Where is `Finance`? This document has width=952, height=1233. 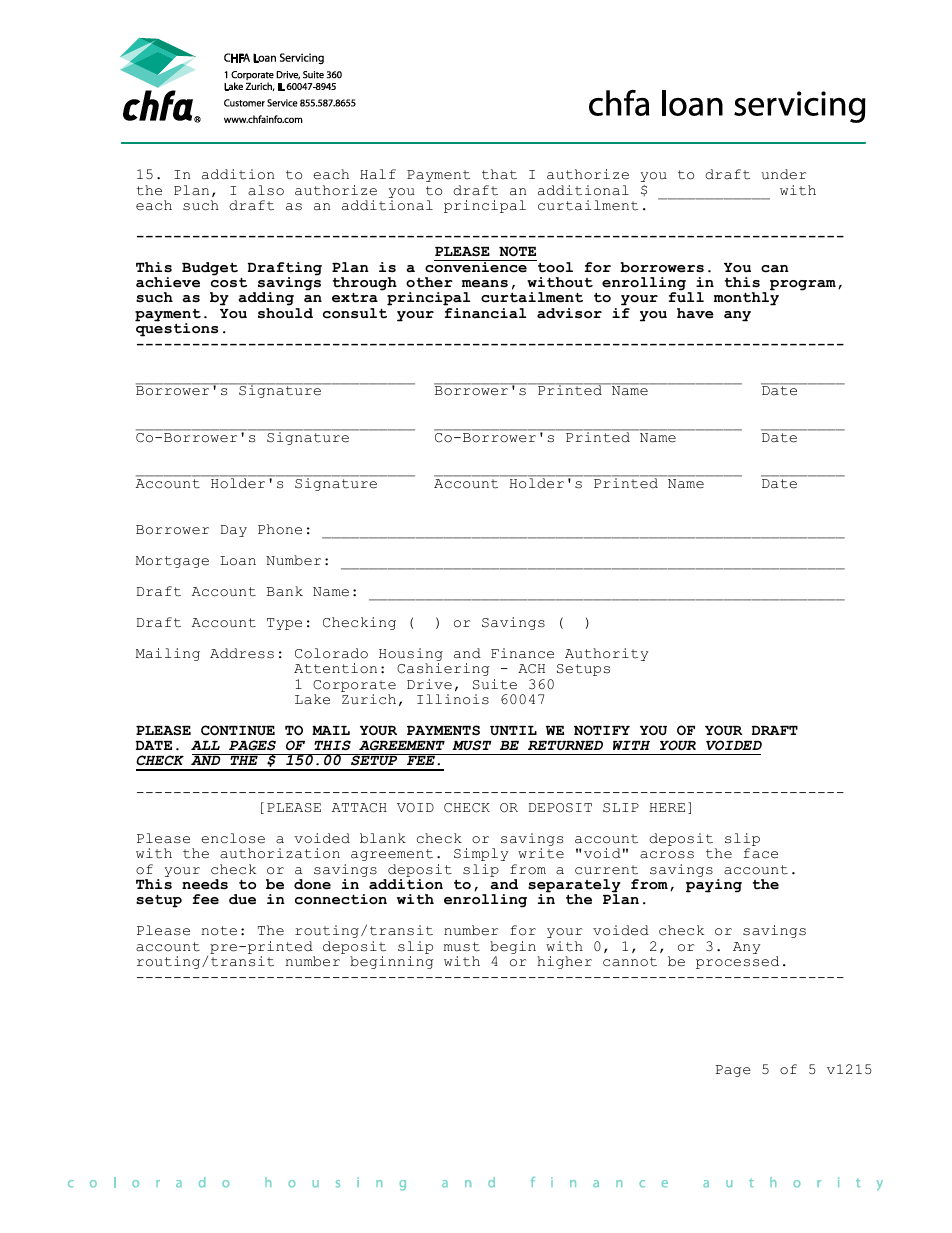
Finance is located at coordinates (522, 653).
